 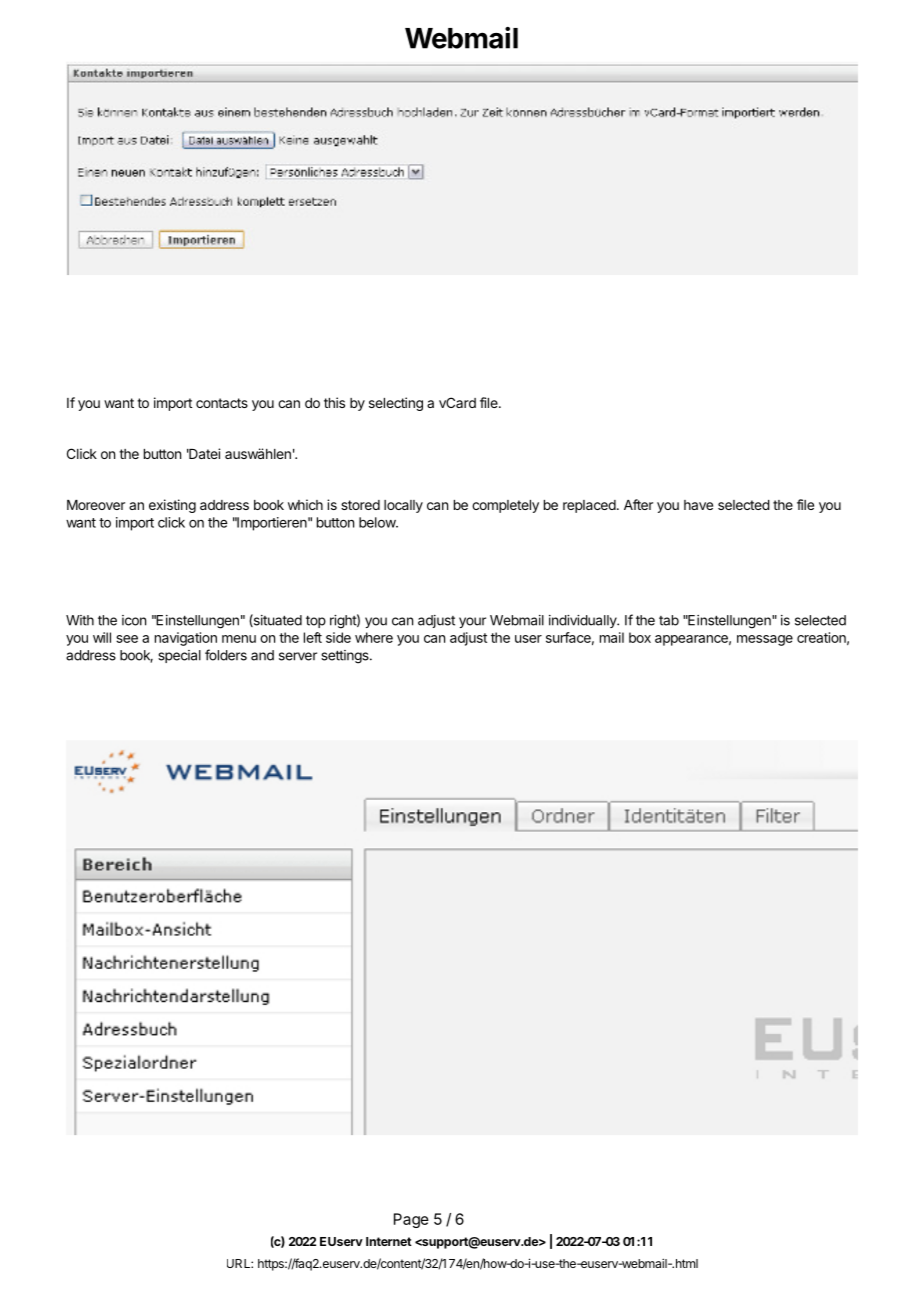 I want to click on tab, so click(x=669, y=620).
